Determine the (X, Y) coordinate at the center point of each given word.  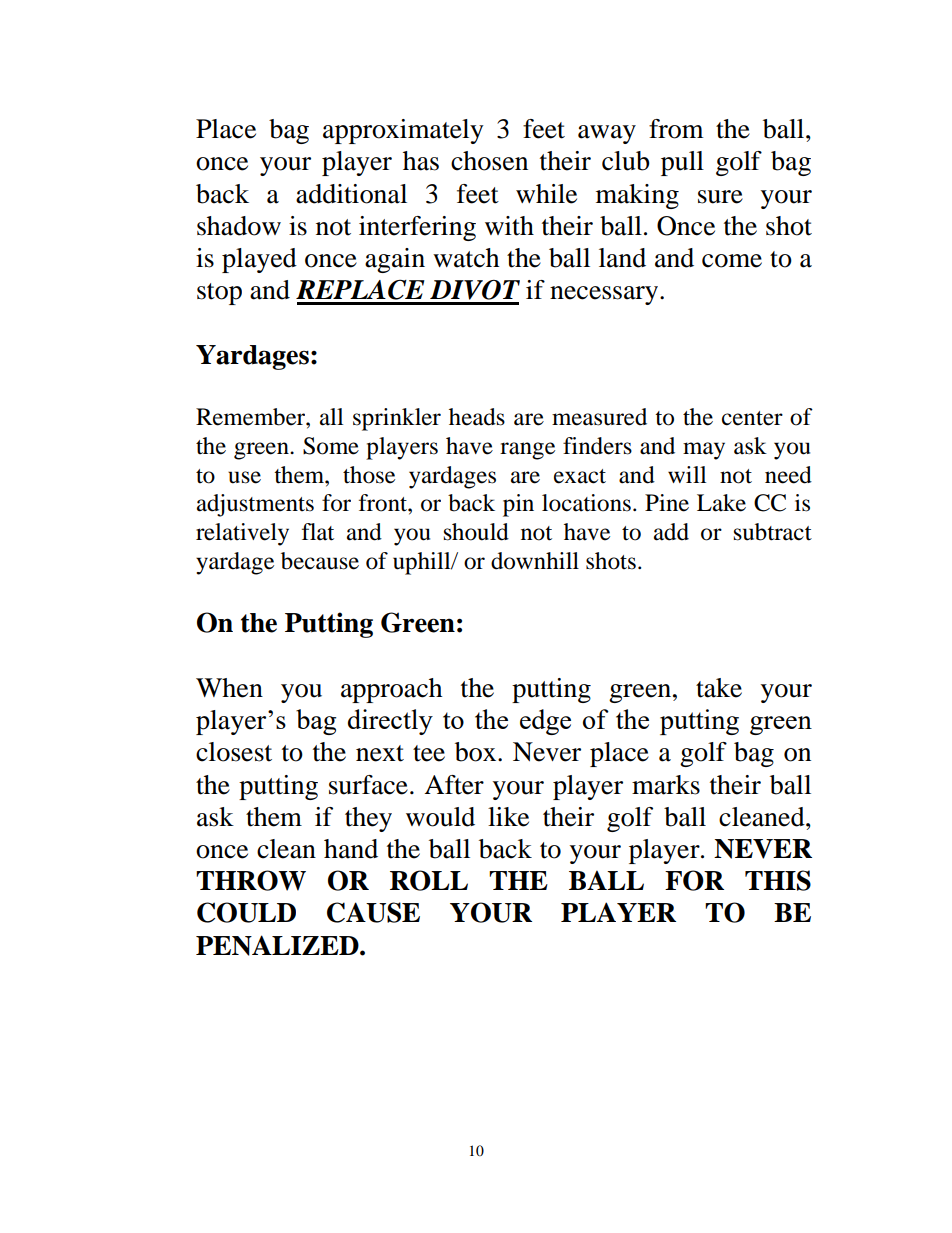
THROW (251, 880)
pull (682, 163)
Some (331, 446)
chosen (489, 161)
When (229, 688)
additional (351, 194)
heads (477, 417)
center (752, 418)
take (719, 688)
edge (545, 722)
